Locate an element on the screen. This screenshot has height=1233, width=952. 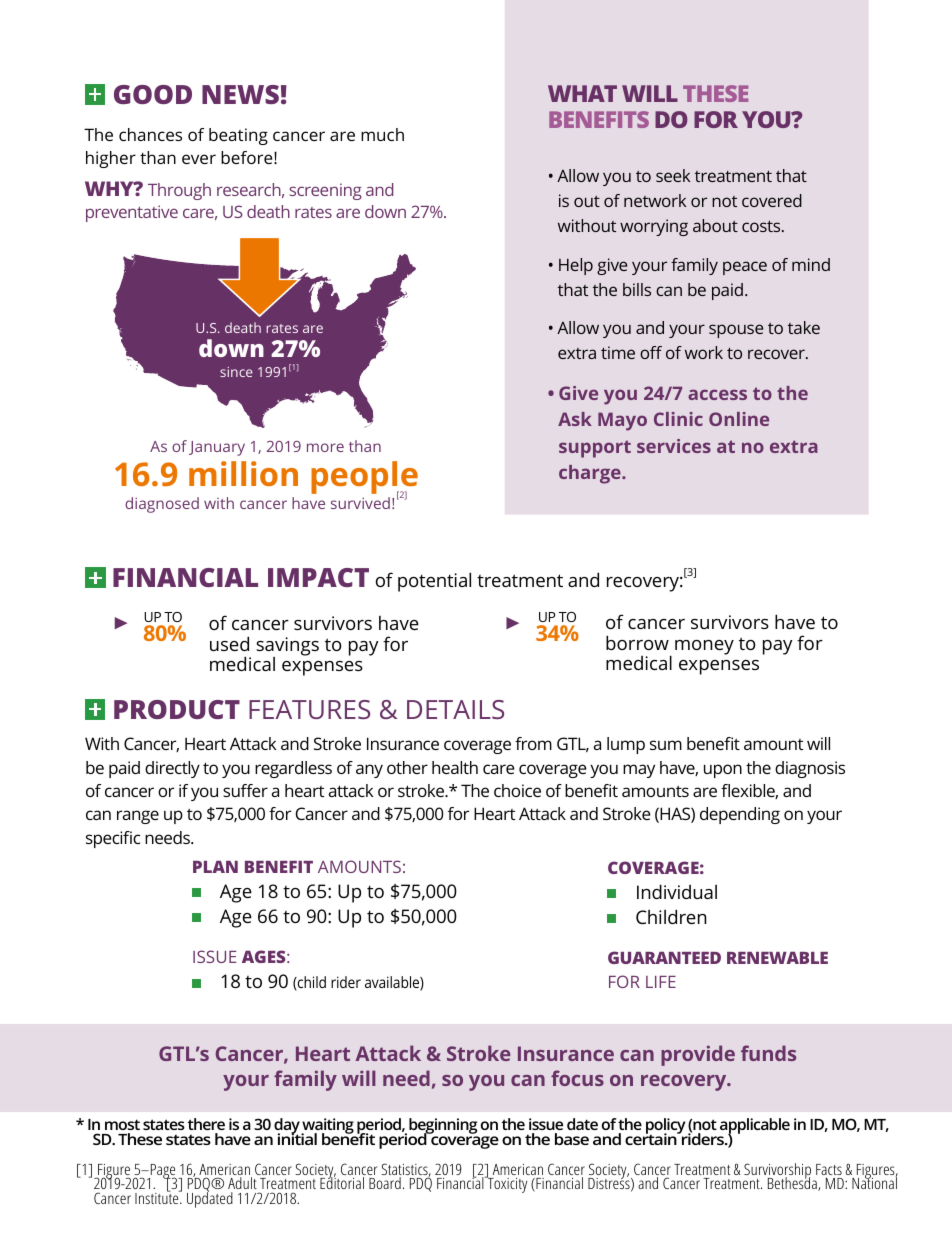
Toxicity is located at coordinates (506, 1184).
